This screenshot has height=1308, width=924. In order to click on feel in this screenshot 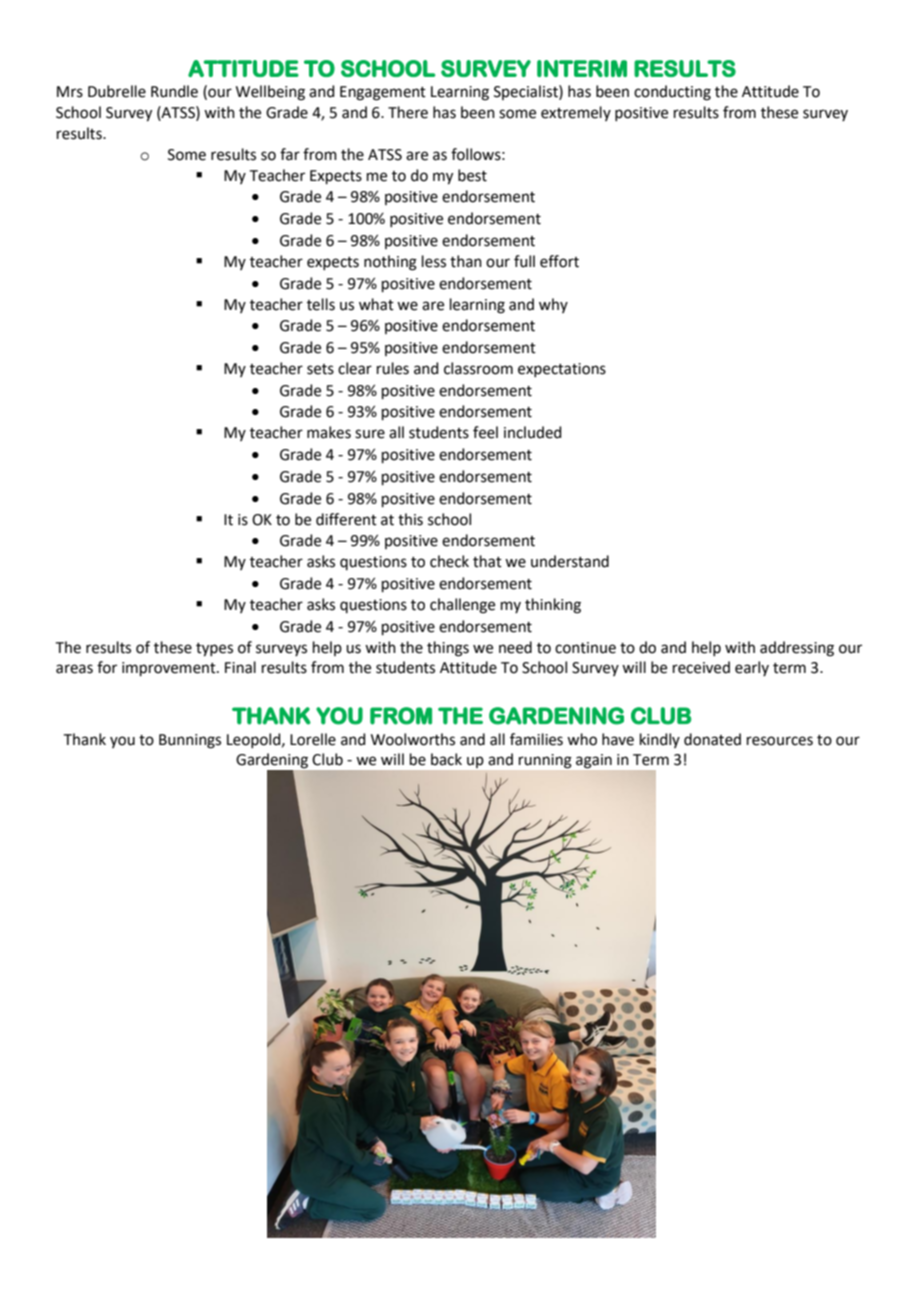, I will do `click(485, 432)`.
